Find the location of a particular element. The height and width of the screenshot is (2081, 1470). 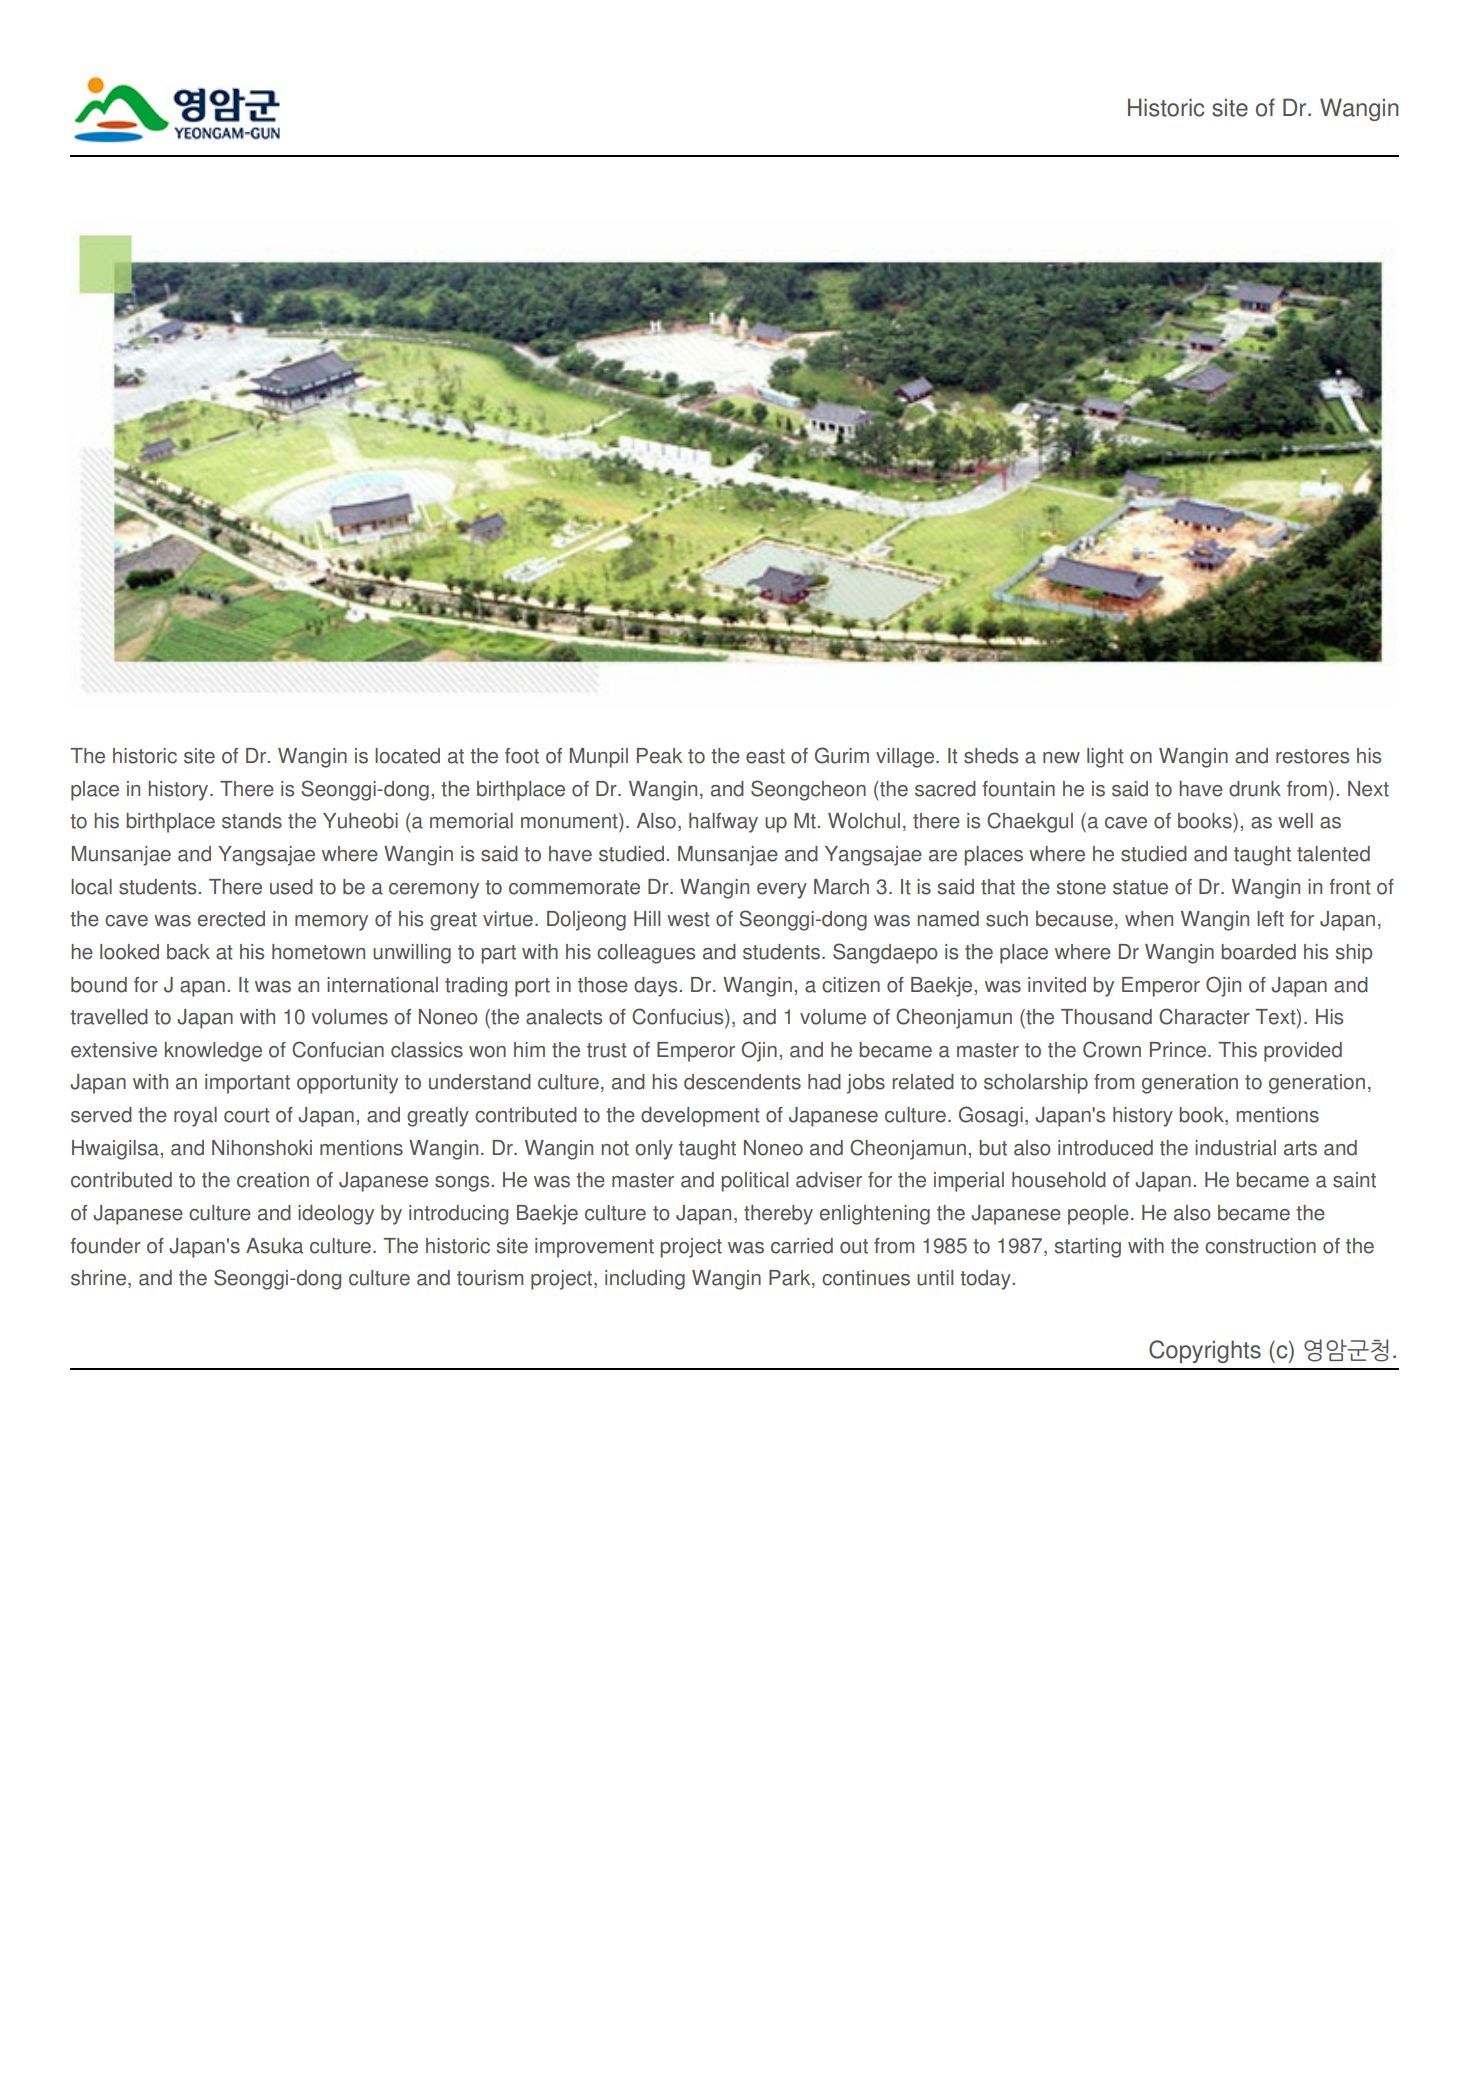

erected is located at coordinates (231, 919).
